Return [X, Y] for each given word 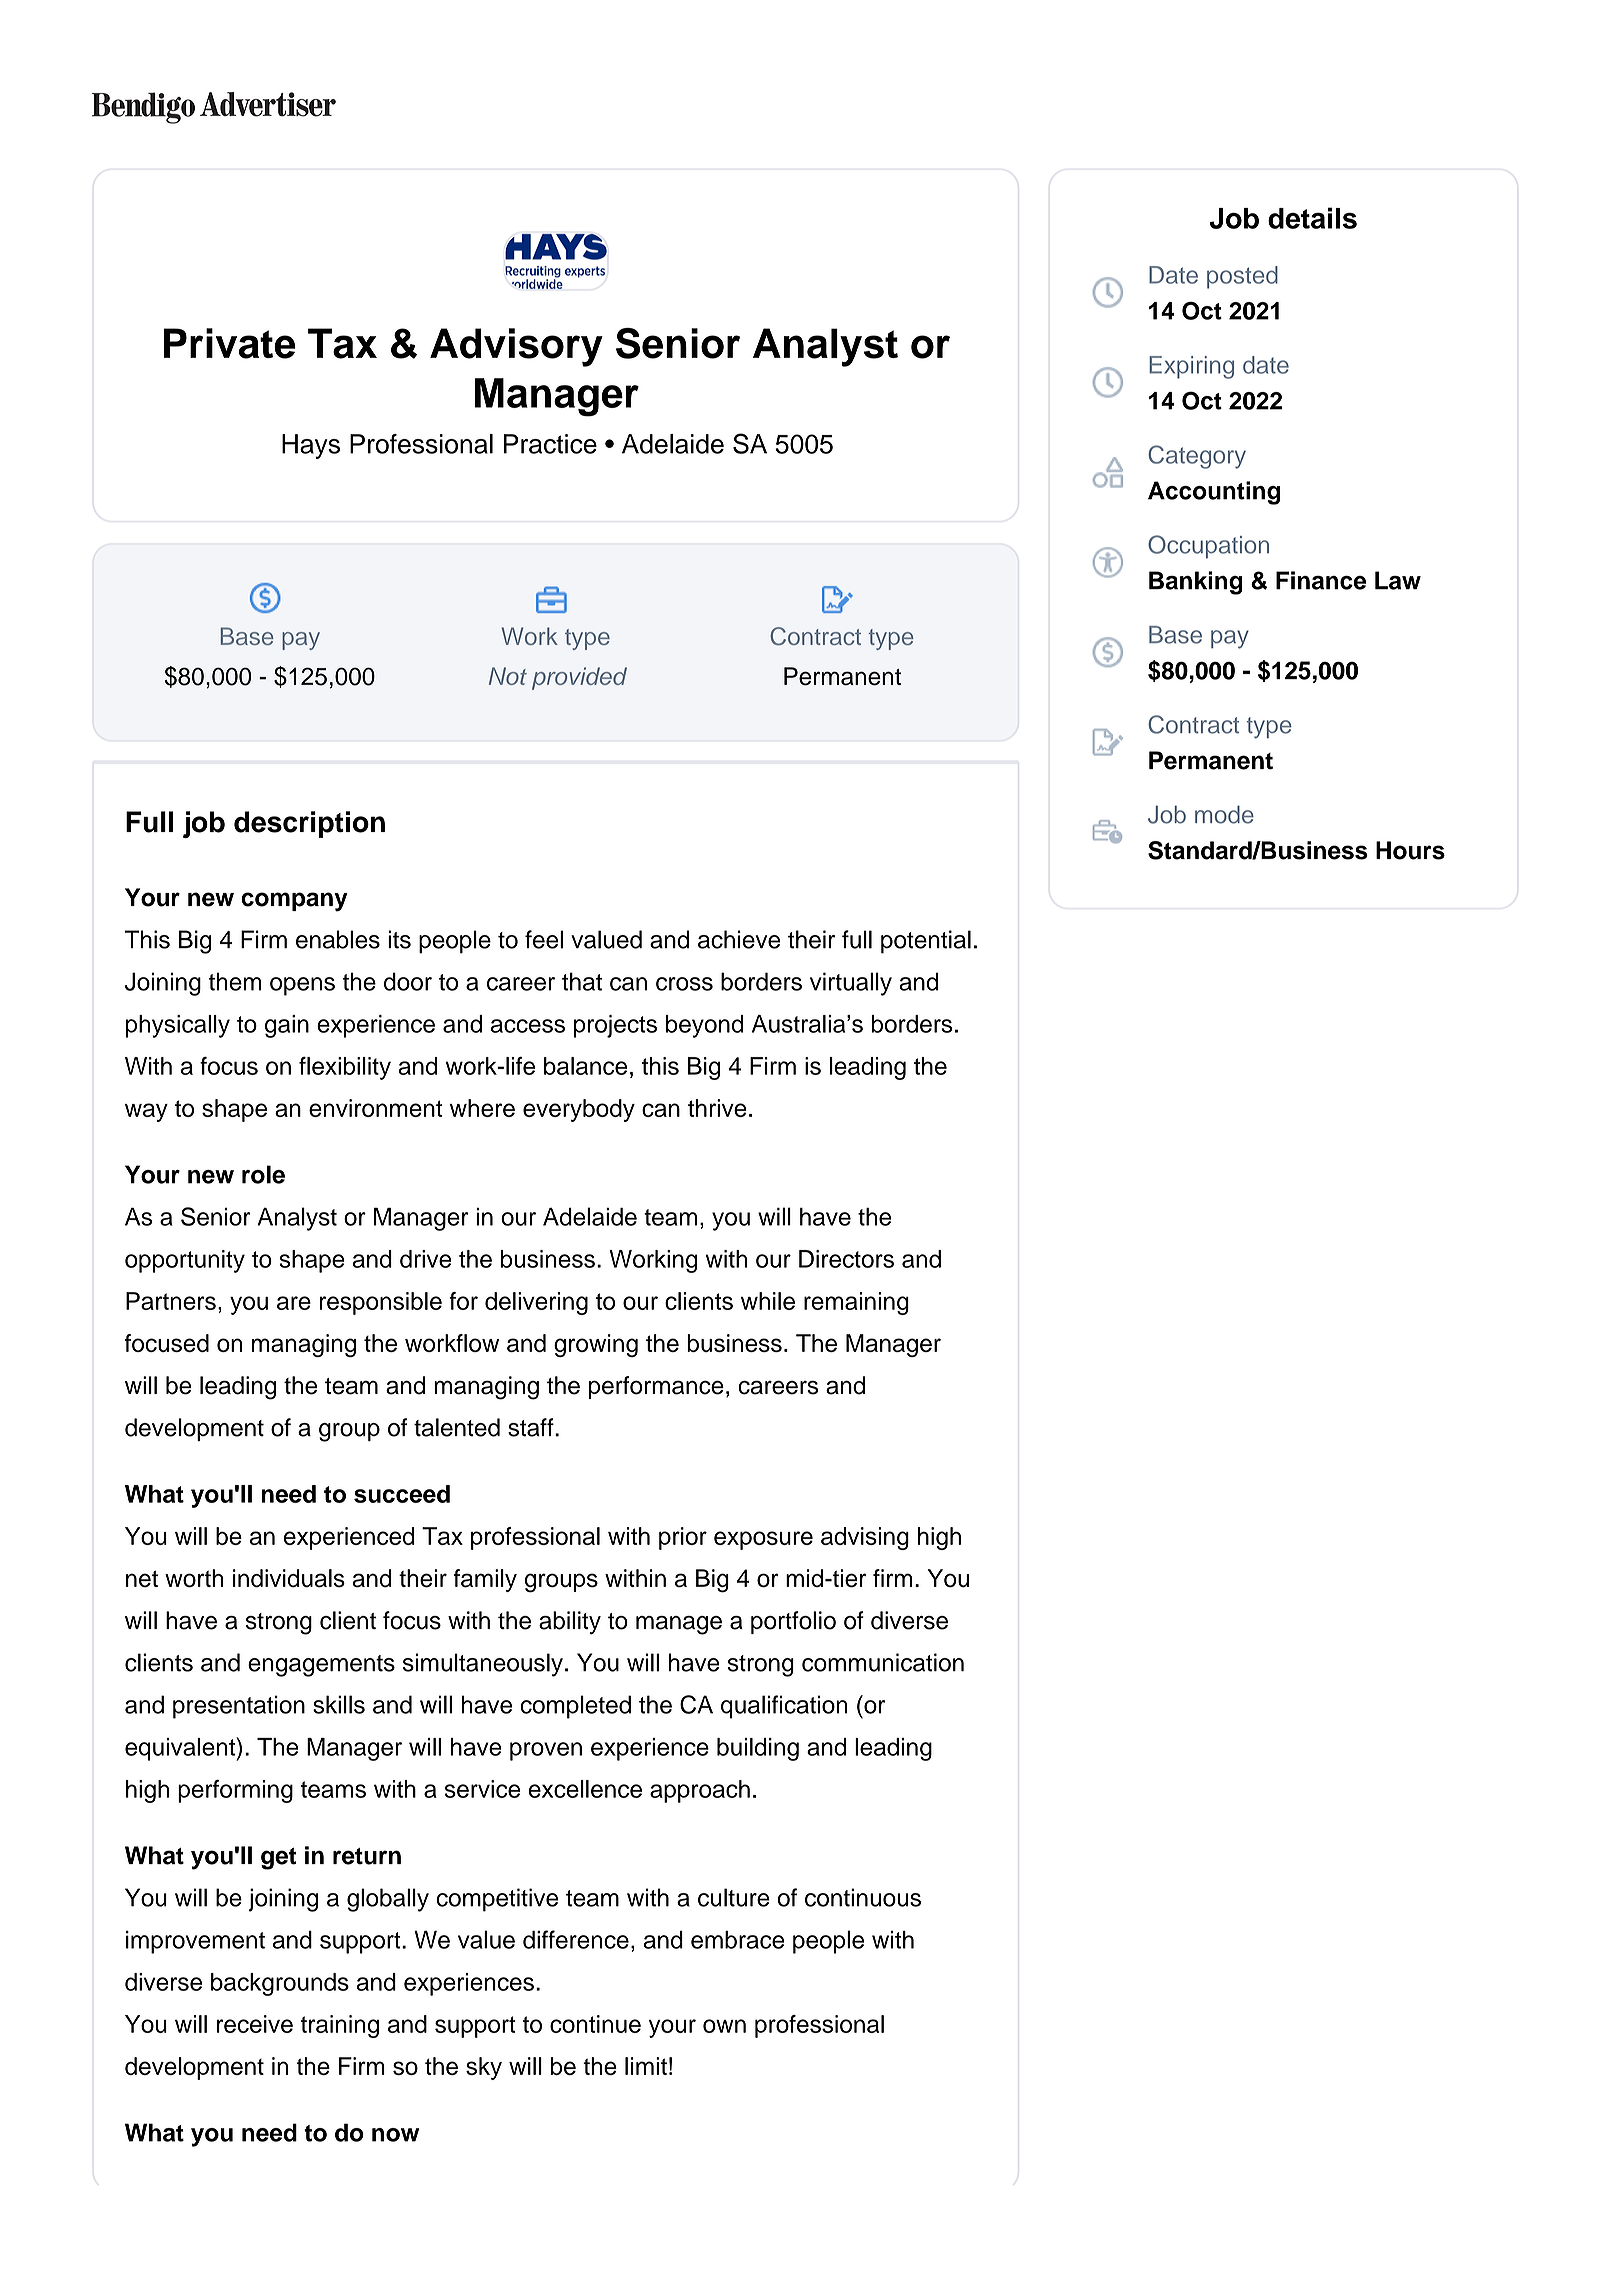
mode [1224, 814]
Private [230, 343]
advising [865, 1538]
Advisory [516, 347]
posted [1242, 277]
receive [255, 2024]
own [724, 2026]
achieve [739, 939]
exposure [763, 1540]
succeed [402, 1494]
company [294, 902]
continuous [863, 1897]
